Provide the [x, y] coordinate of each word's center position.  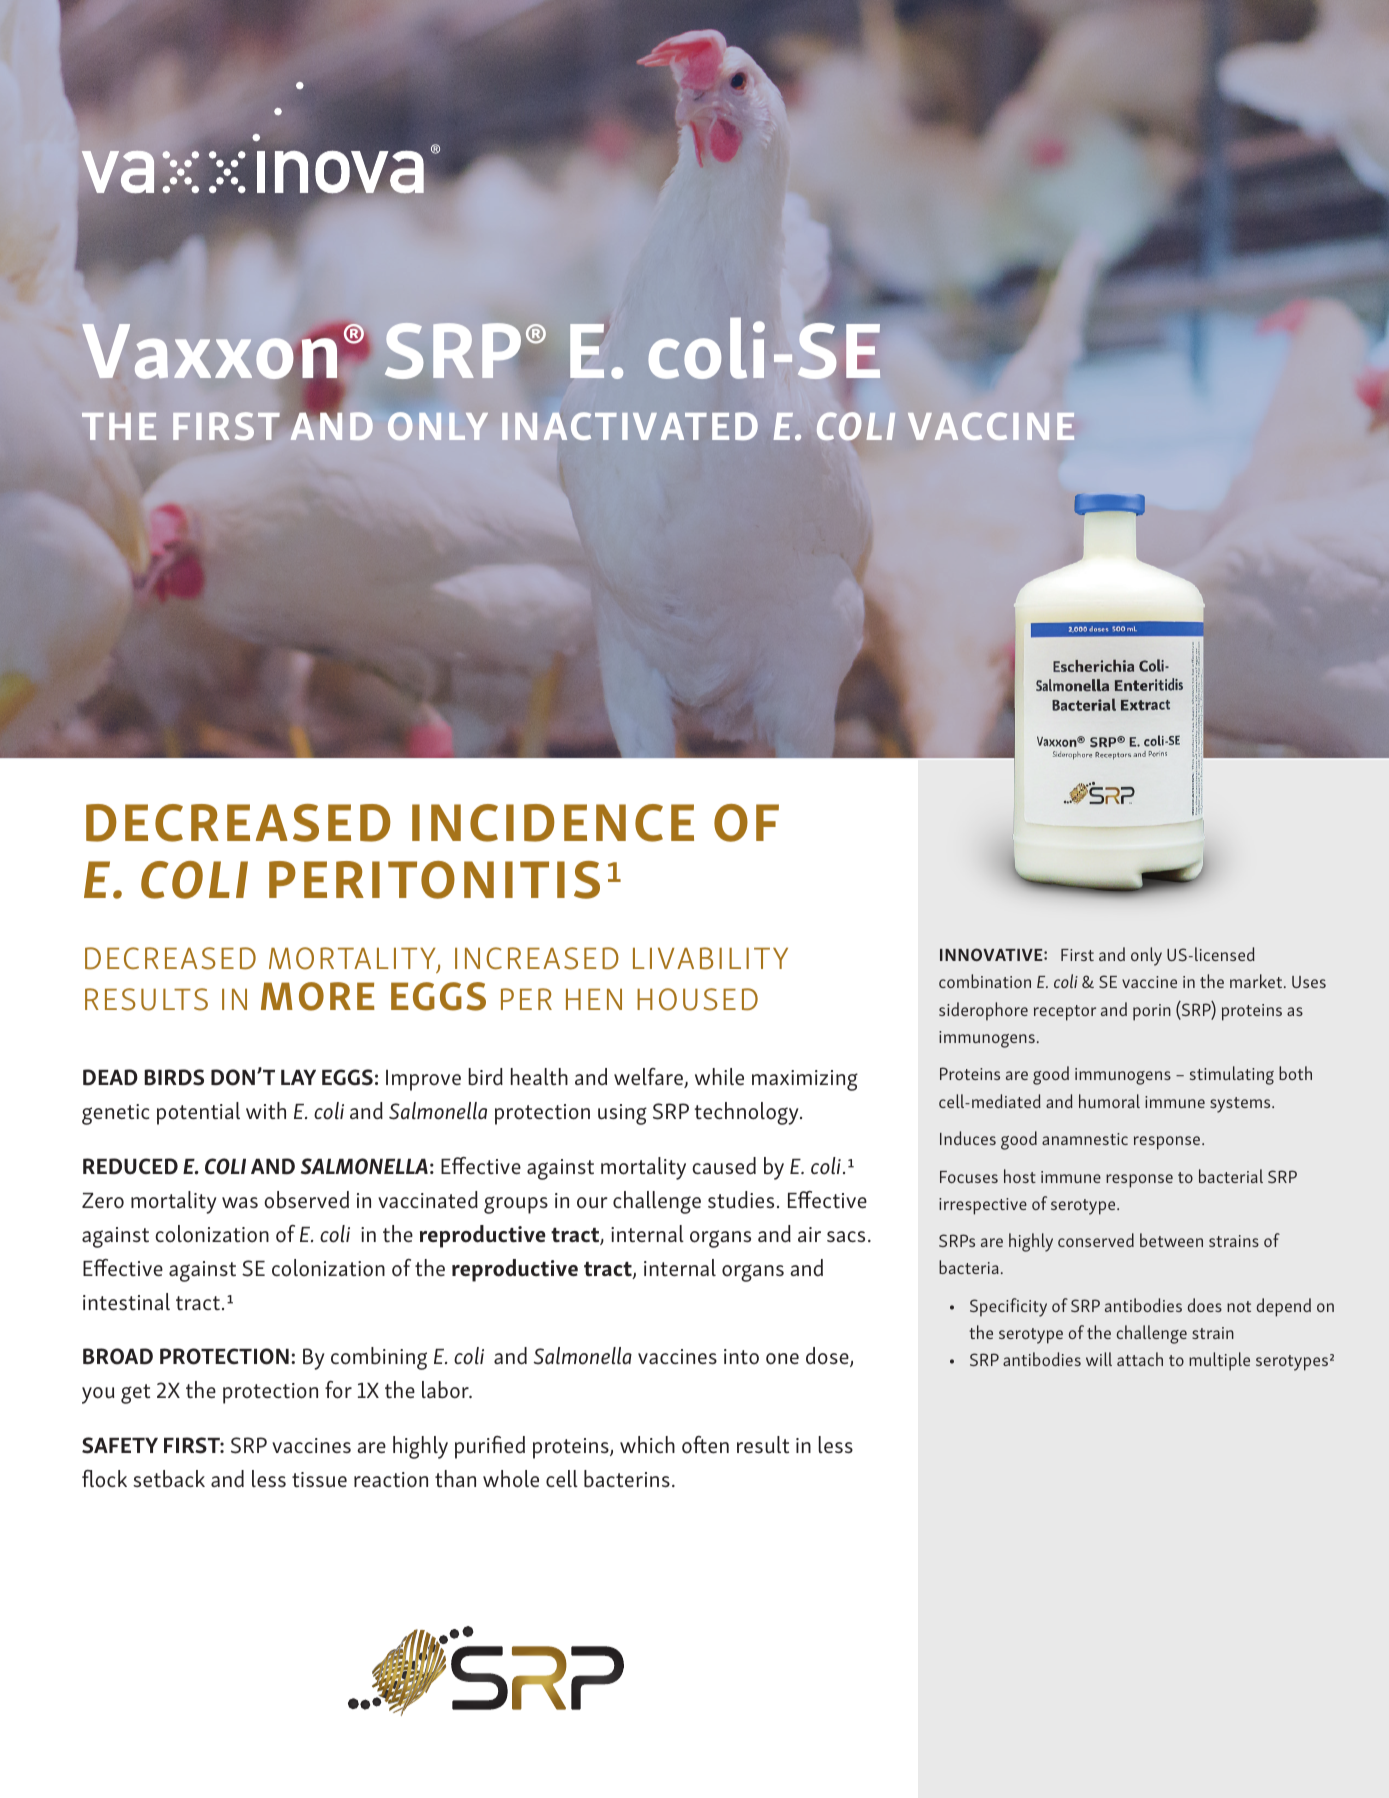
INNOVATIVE [992, 954]
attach [1140, 1359]
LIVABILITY [710, 958]
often [705, 1445]
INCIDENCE [553, 823]
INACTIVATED [630, 426]
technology [748, 1113]
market [1257, 981]
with [266, 1110]
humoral [1109, 1101]
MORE [318, 996]
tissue [319, 1480]
